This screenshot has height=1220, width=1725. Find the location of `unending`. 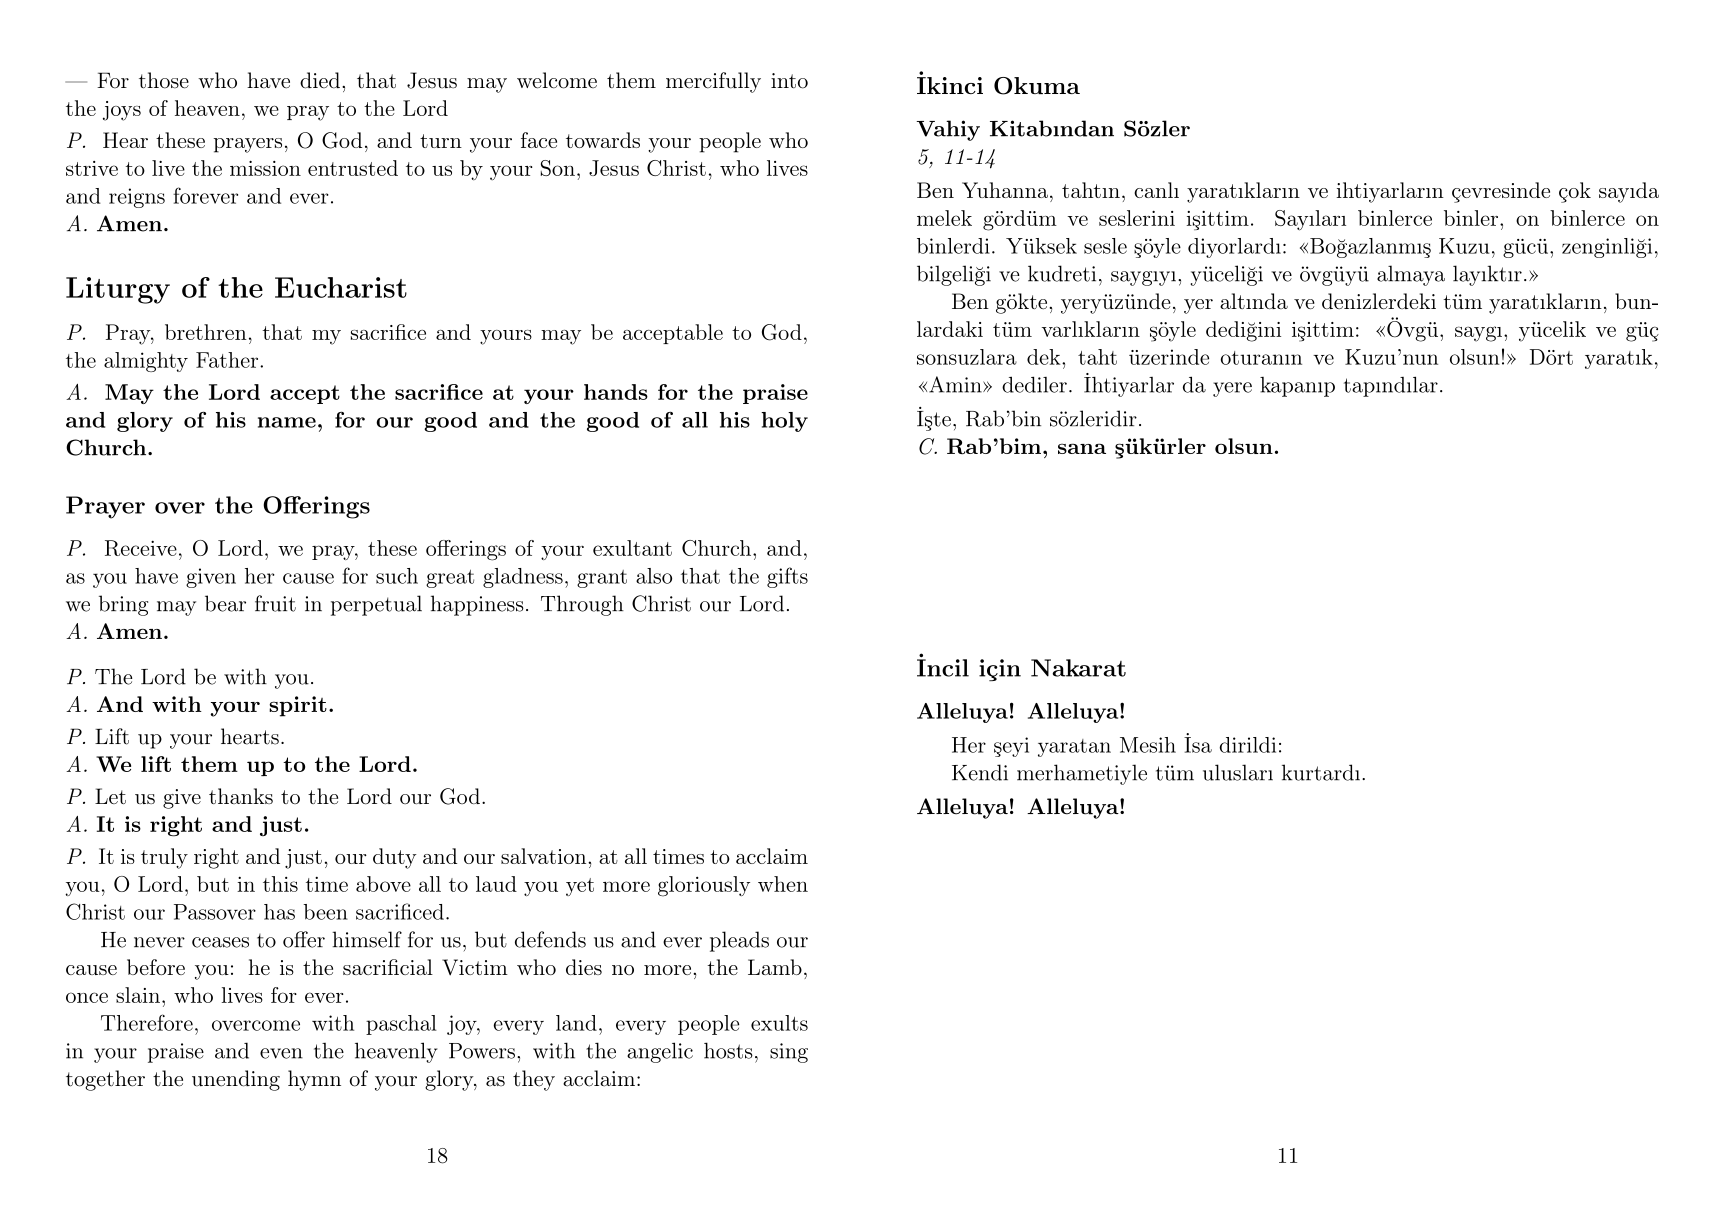

unending is located at coordinates (236, 1080).
